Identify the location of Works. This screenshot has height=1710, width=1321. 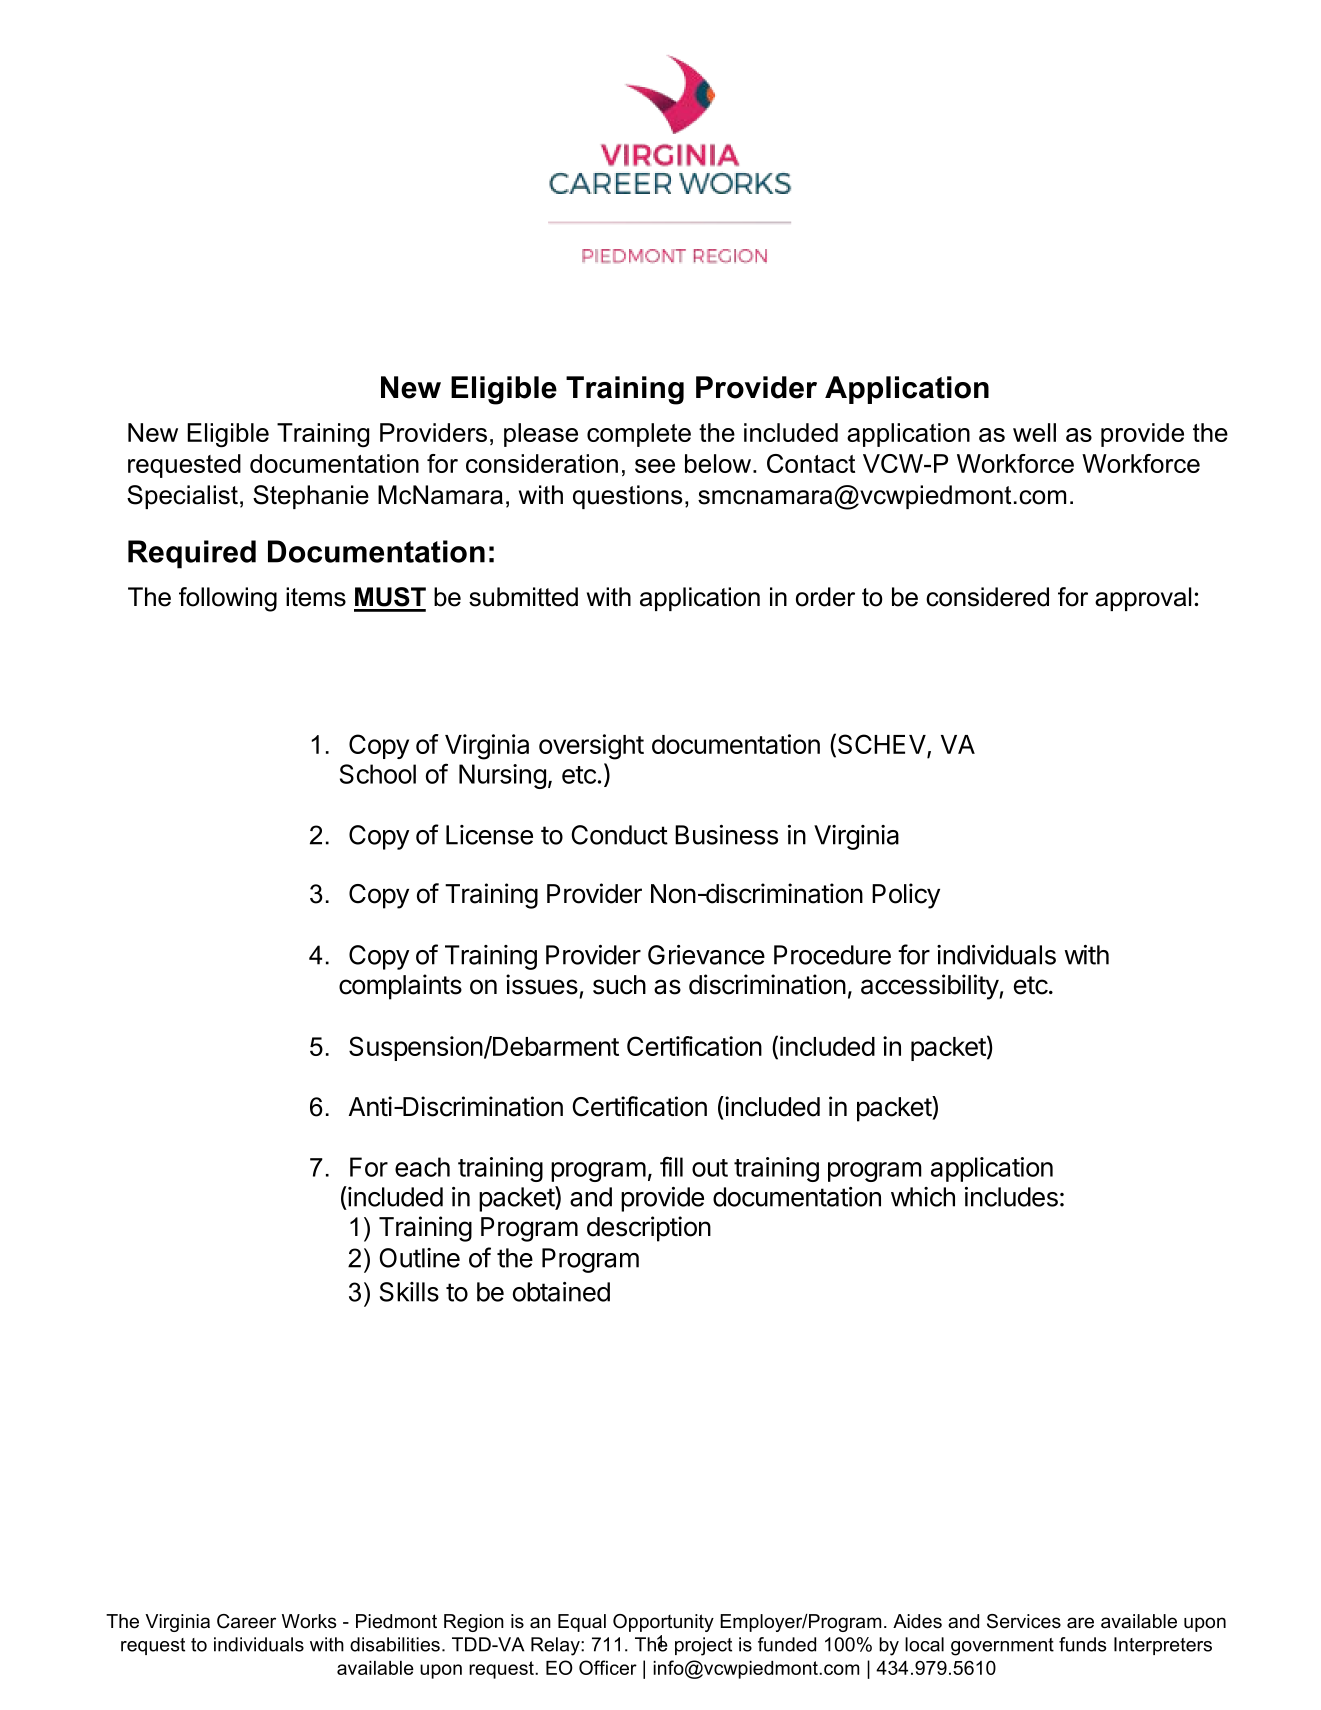
(309, 1621).
